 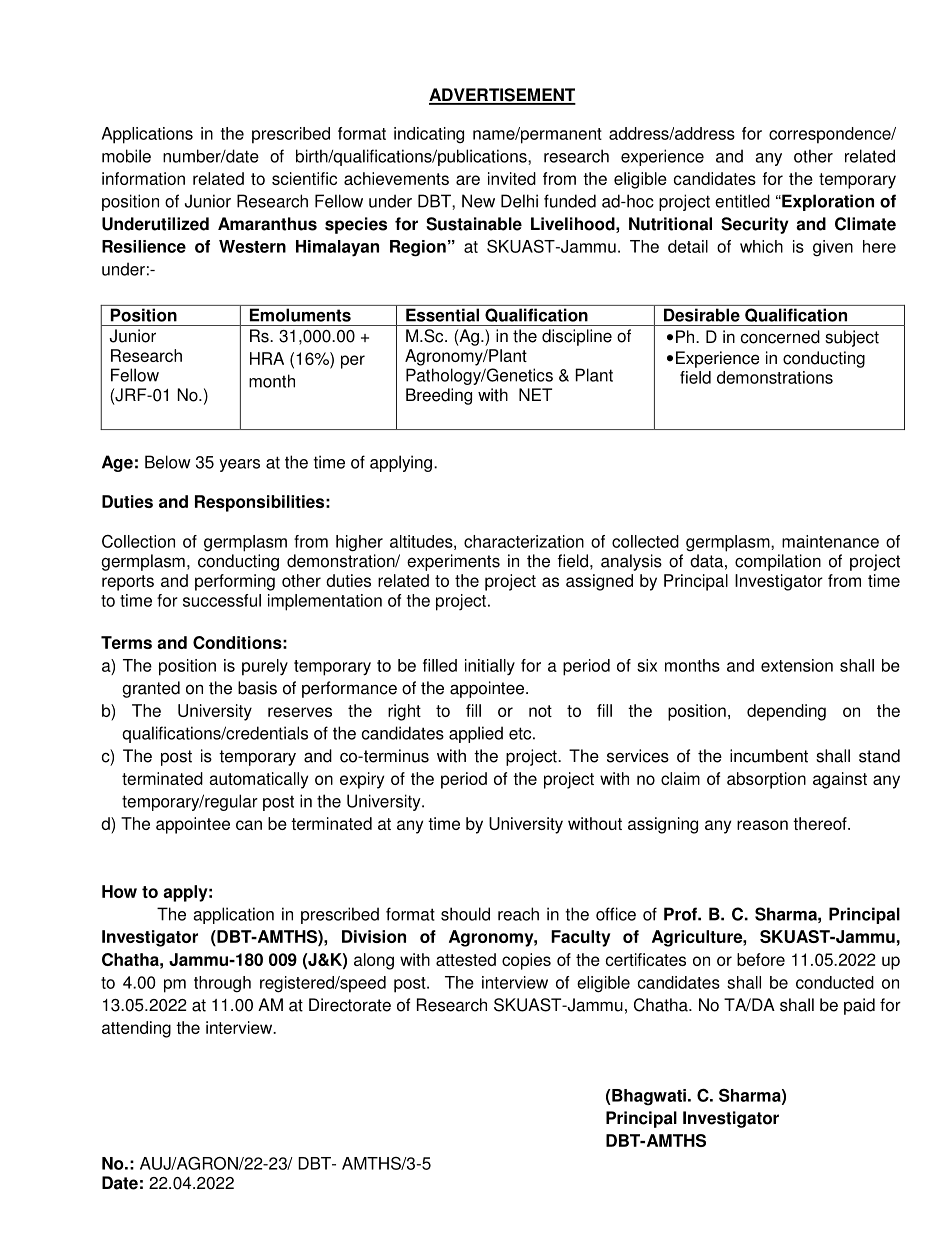 What do you see at coordinates (524, 541) in the image?
I see `characterization` at bounding box center [524, 541].
